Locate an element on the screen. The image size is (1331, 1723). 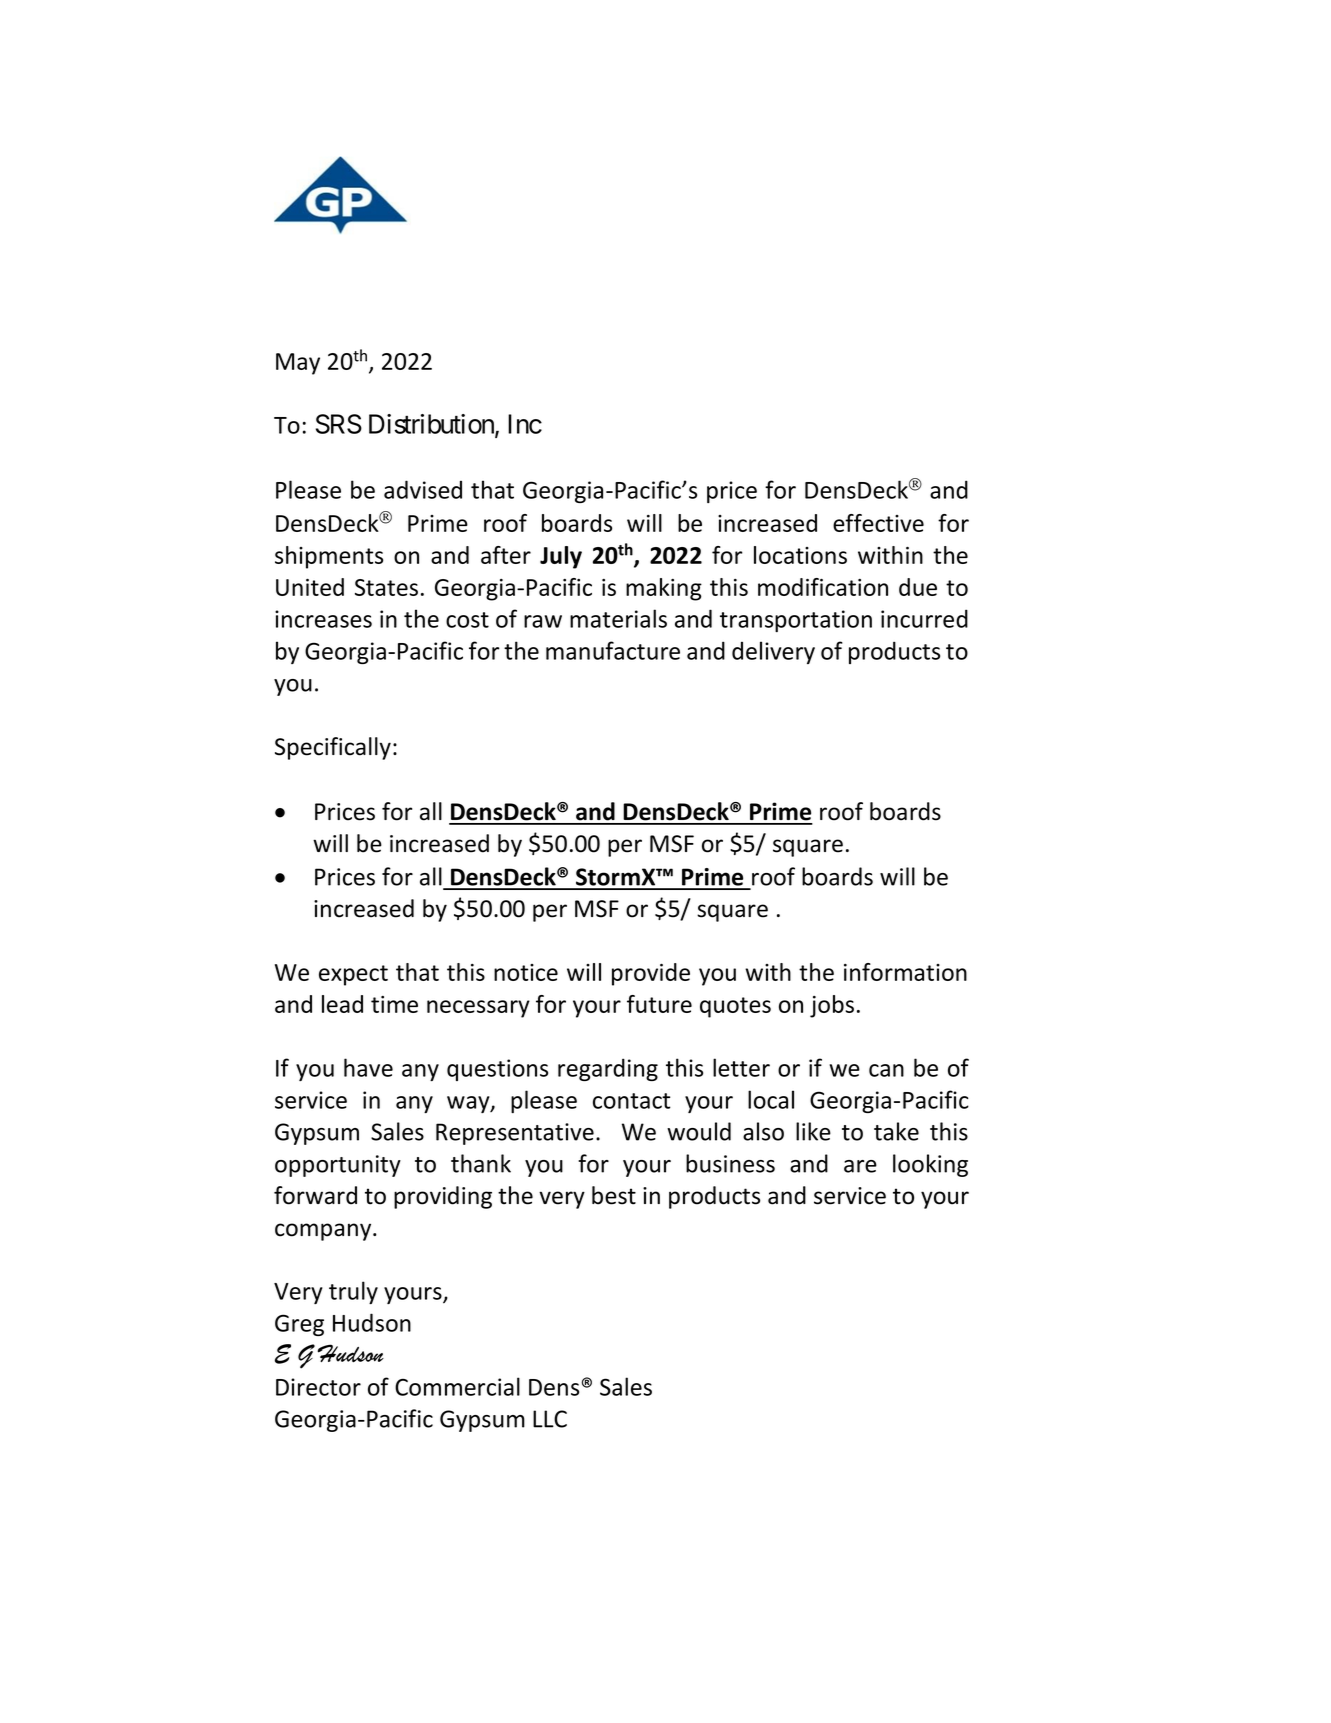
Distribution is located at coordinates (432, 425).
